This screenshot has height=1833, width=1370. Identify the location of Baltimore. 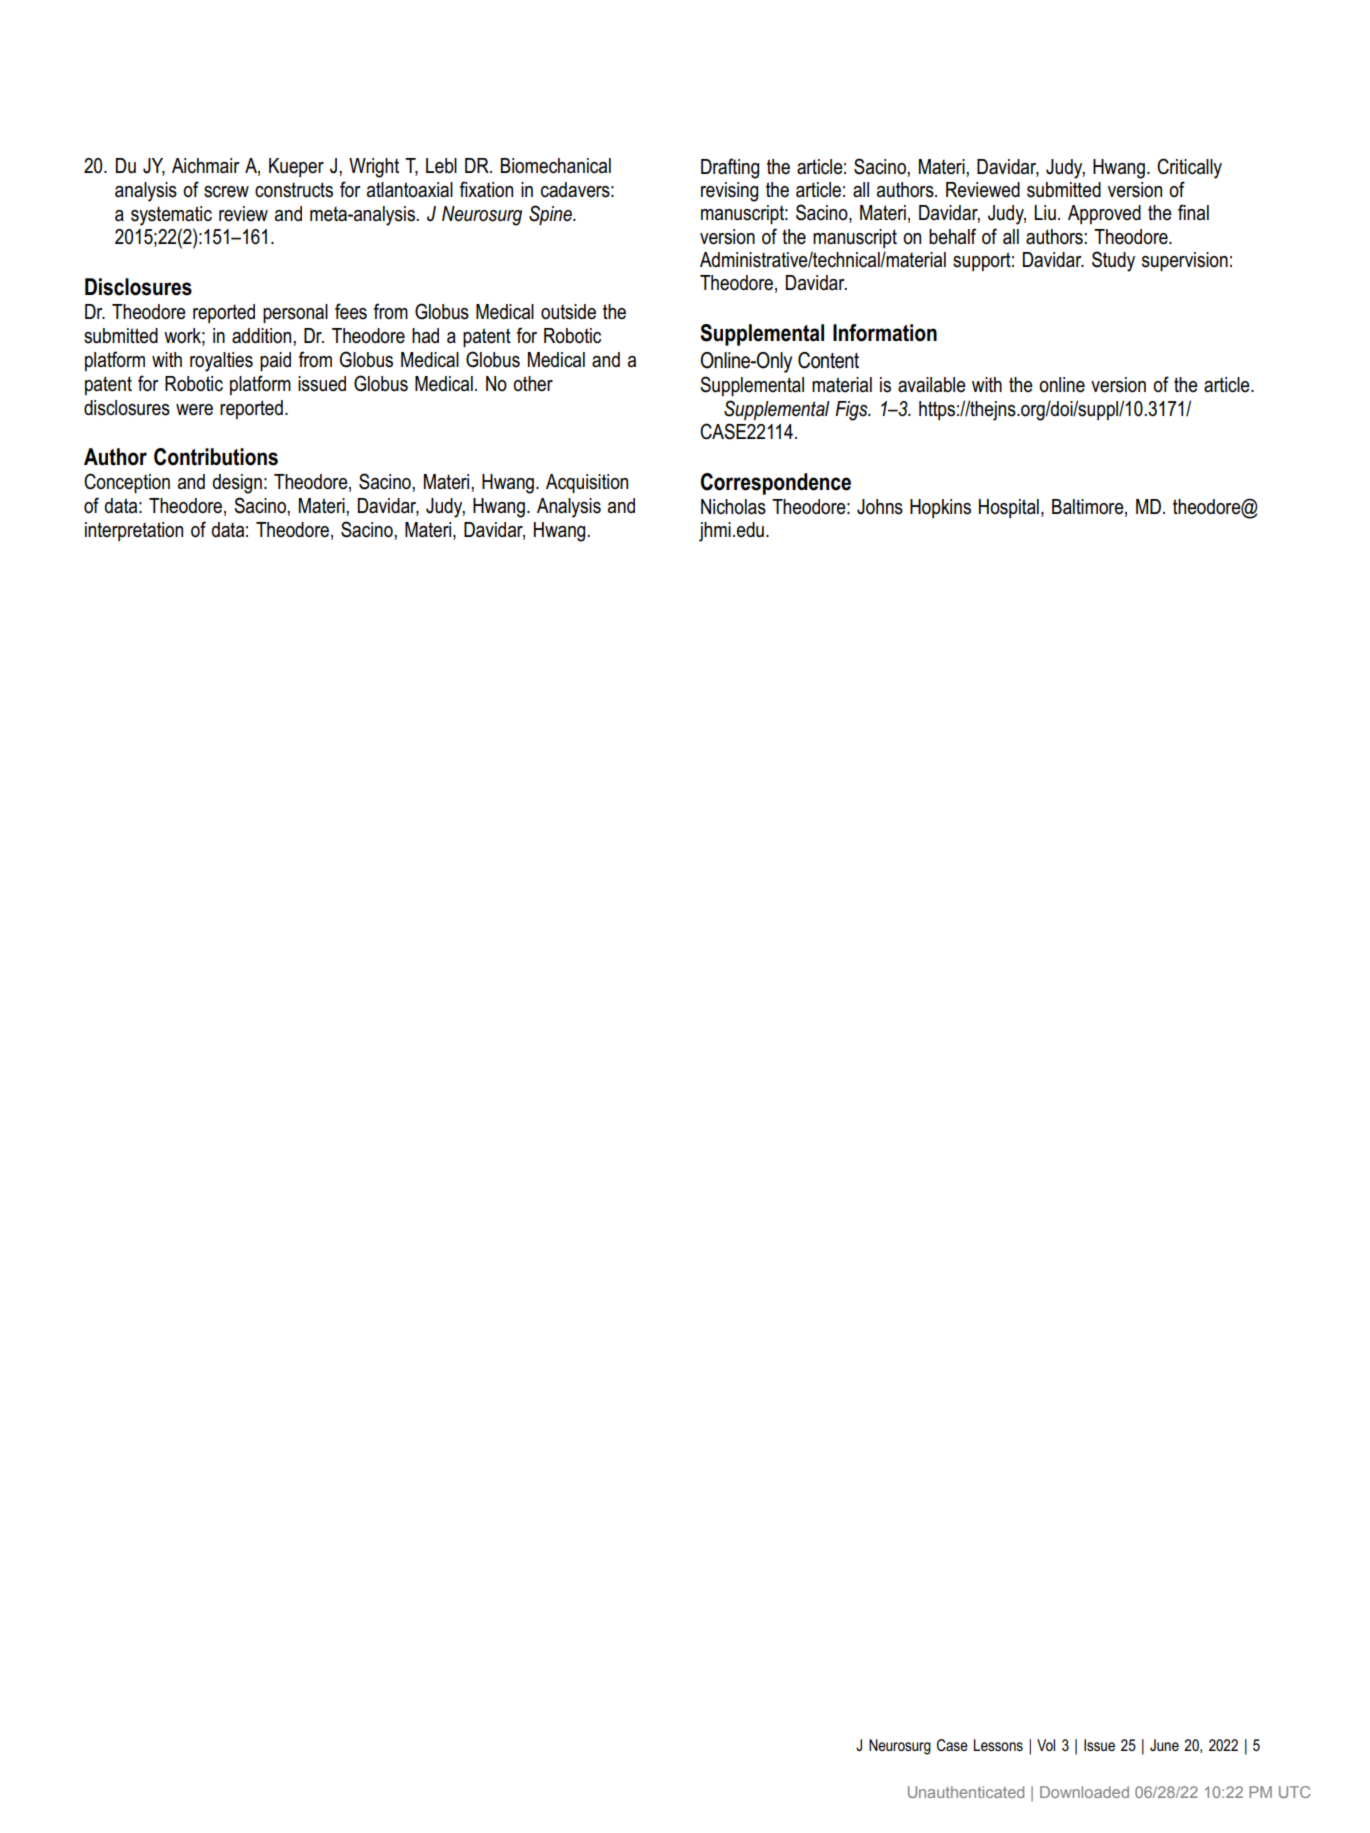
(1089, 507).
